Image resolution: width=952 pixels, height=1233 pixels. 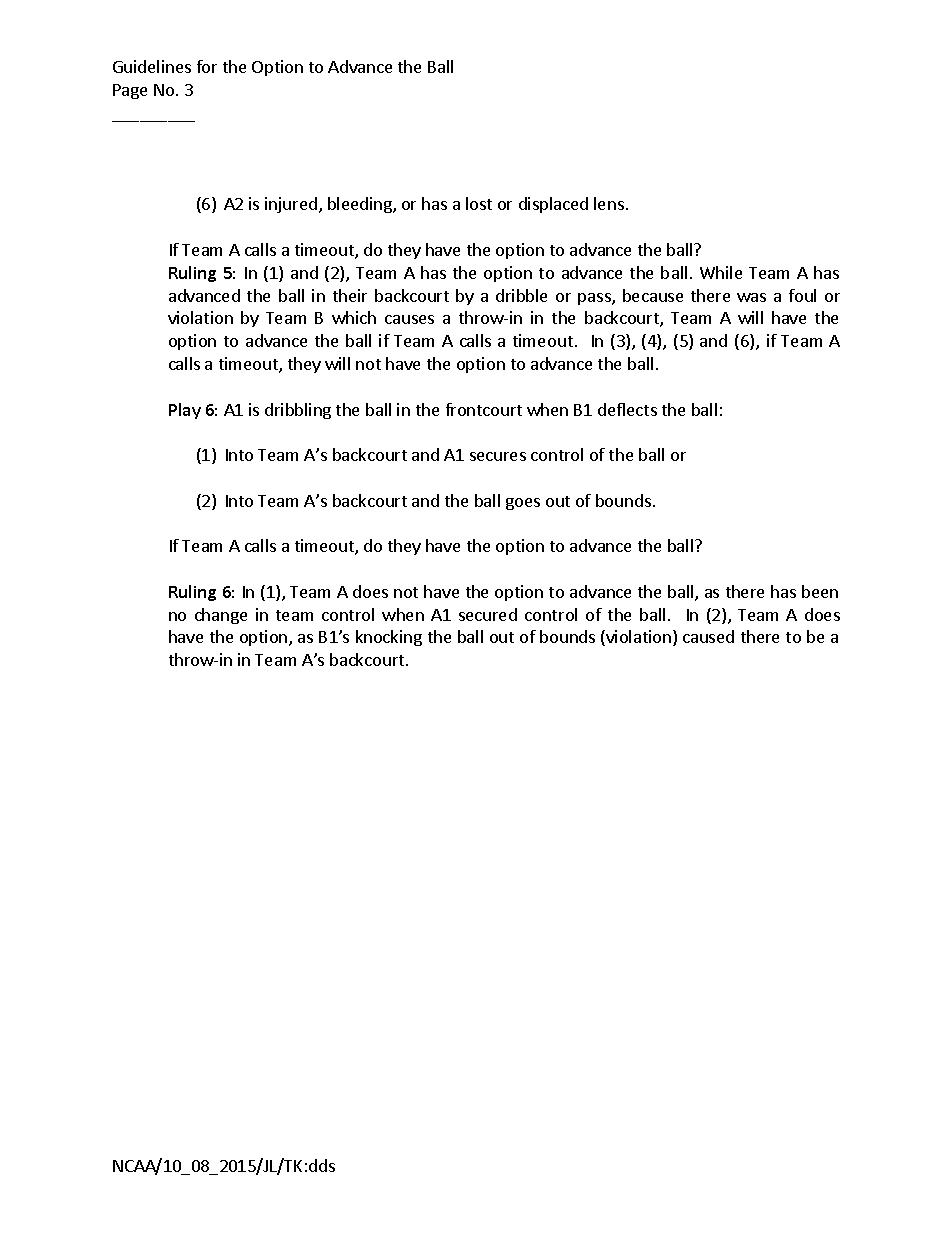 What do you see at coordinates (221, 616) in the screenshot?
I see `change` at bounding box center [221, 616].
